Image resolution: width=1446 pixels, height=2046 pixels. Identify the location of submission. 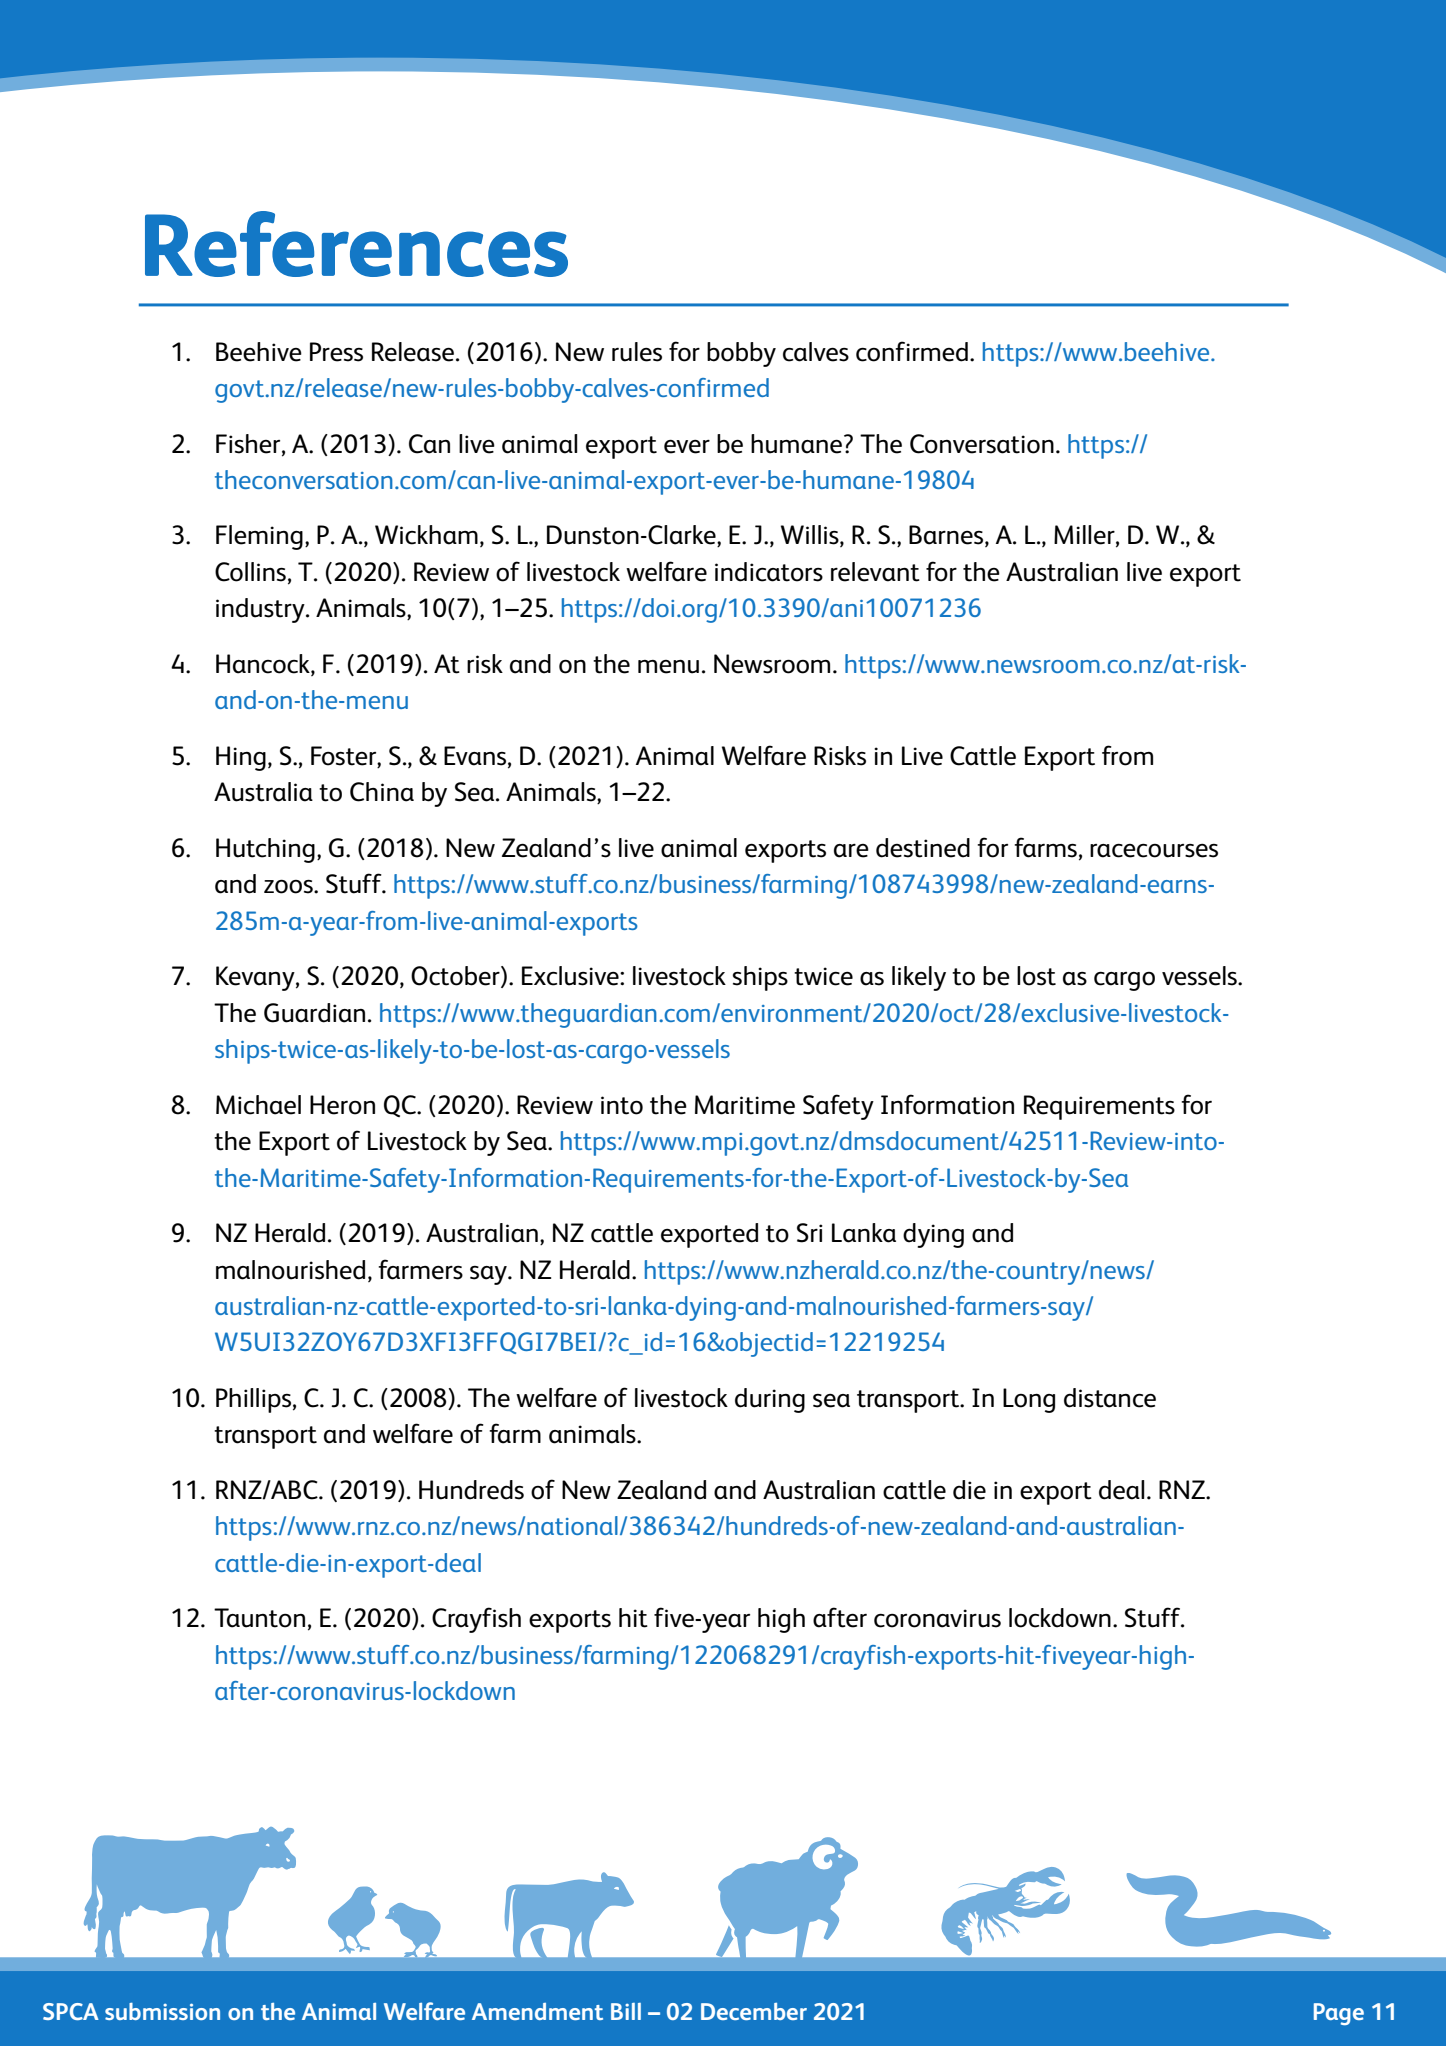
(162, 2011).
